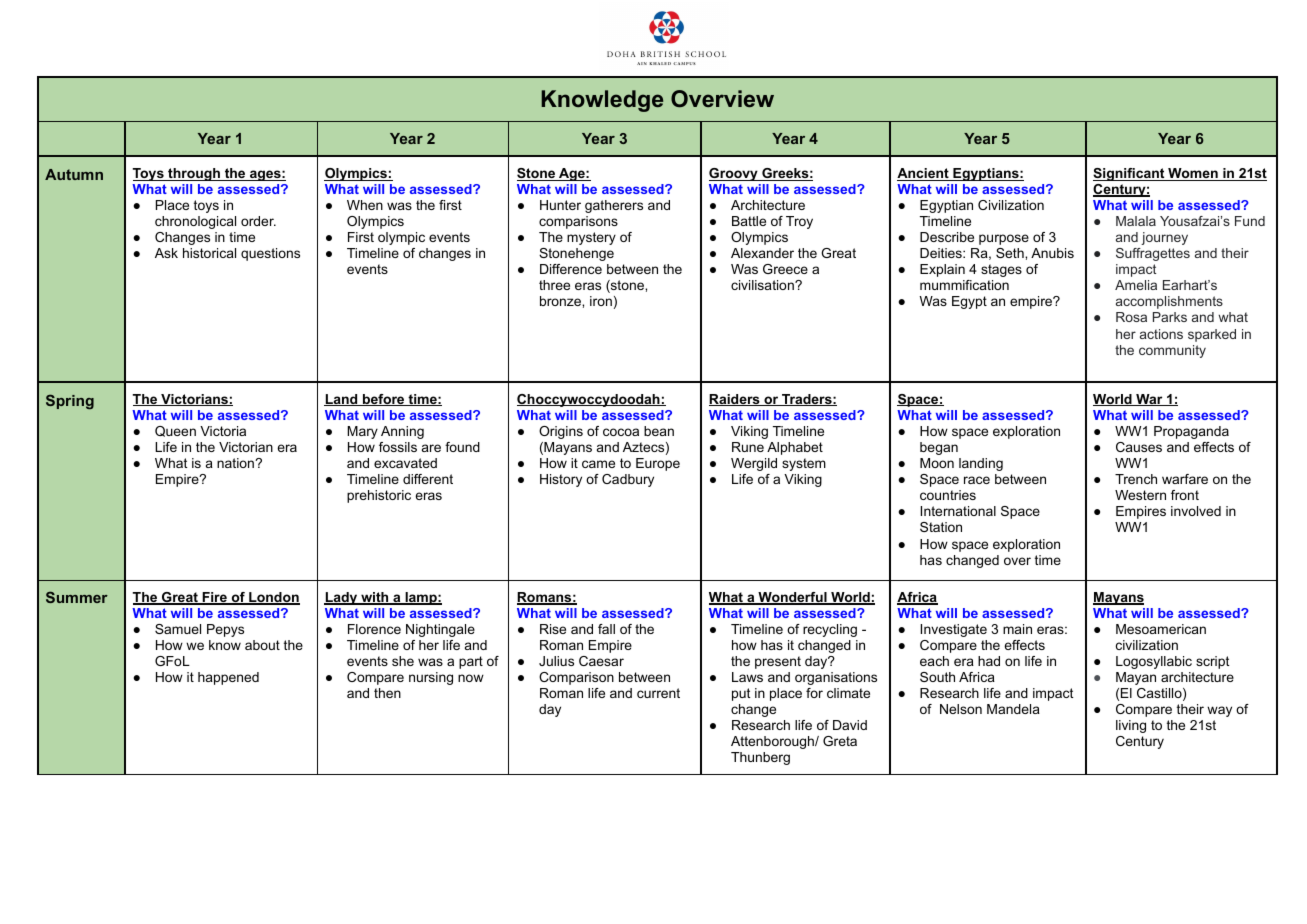 This document has height=924, width=1307. What do you see at coordinates (175, 431) in the document?
I see `Queen` at bounding box center [175, 431].
